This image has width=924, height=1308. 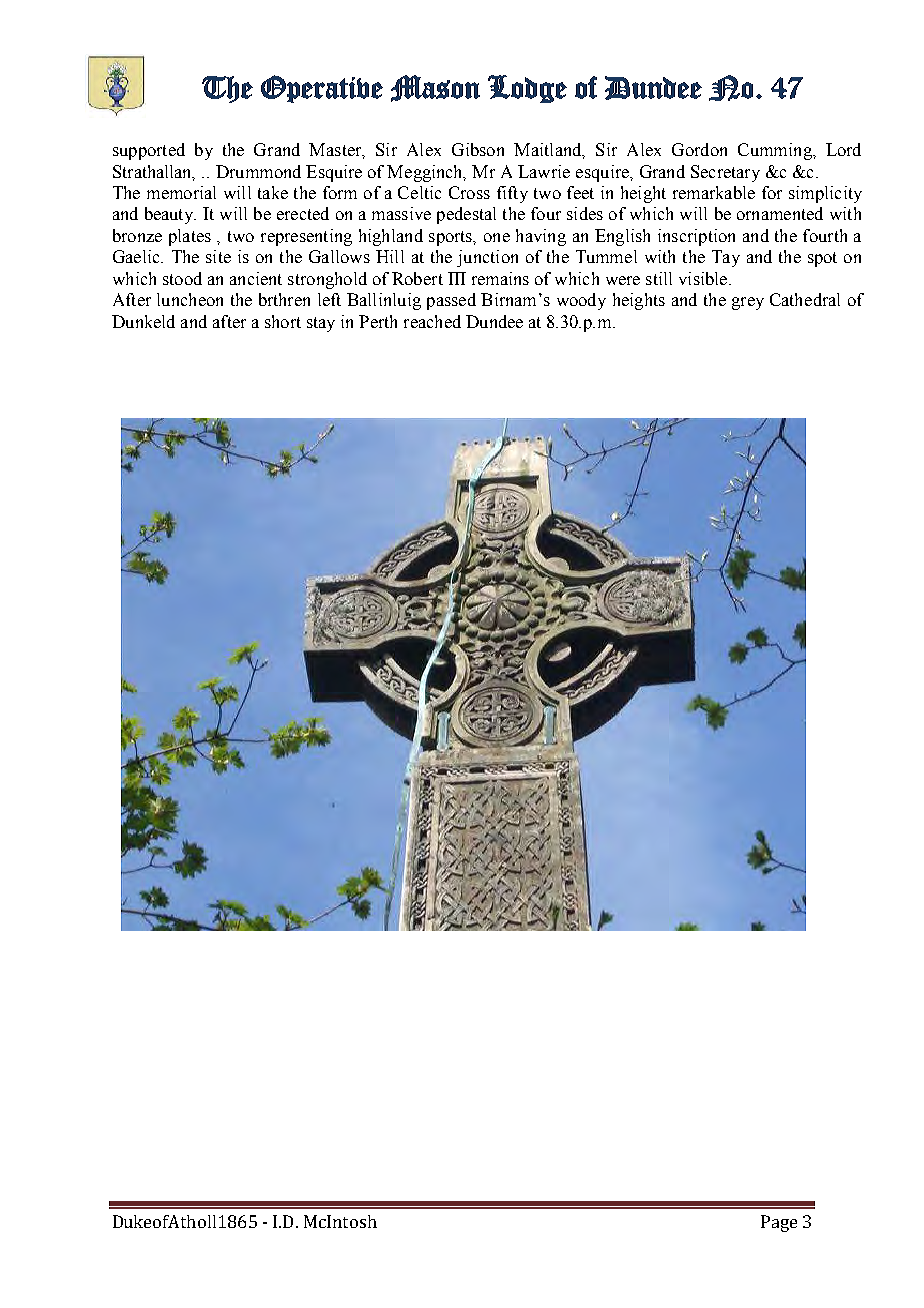 I want to click on short, so click(x=283, y=321).
